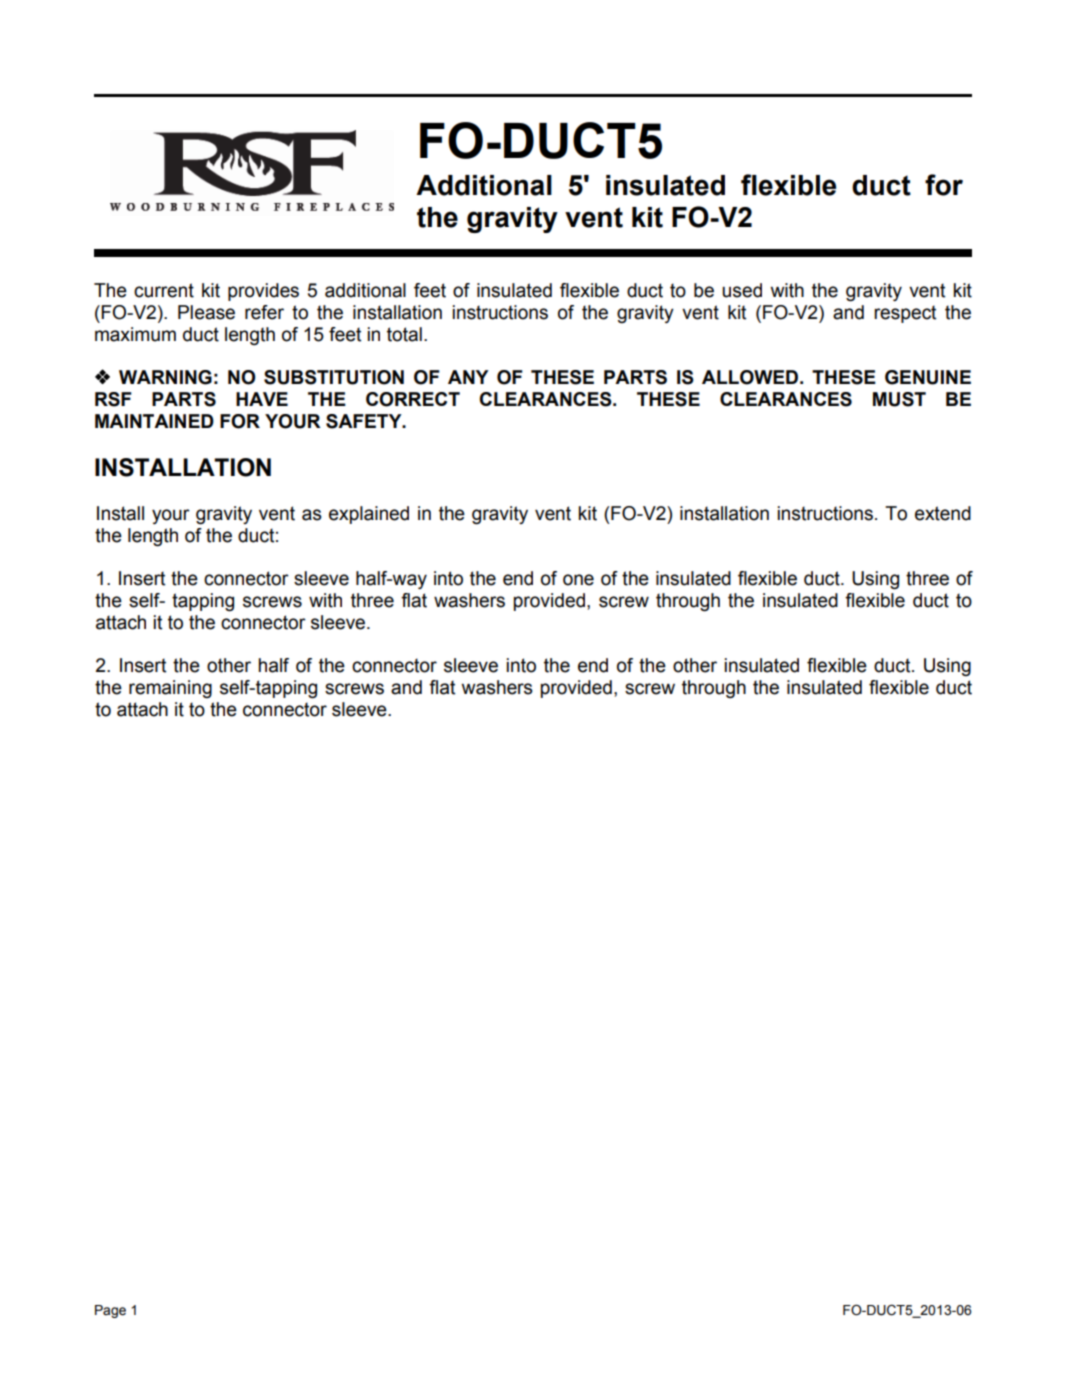 This screenshot has height=1380, width=1066. What do you see at coordinates (110, 1311) in the screenshot?
I see `Page` at bounding box center [110, 1311].
